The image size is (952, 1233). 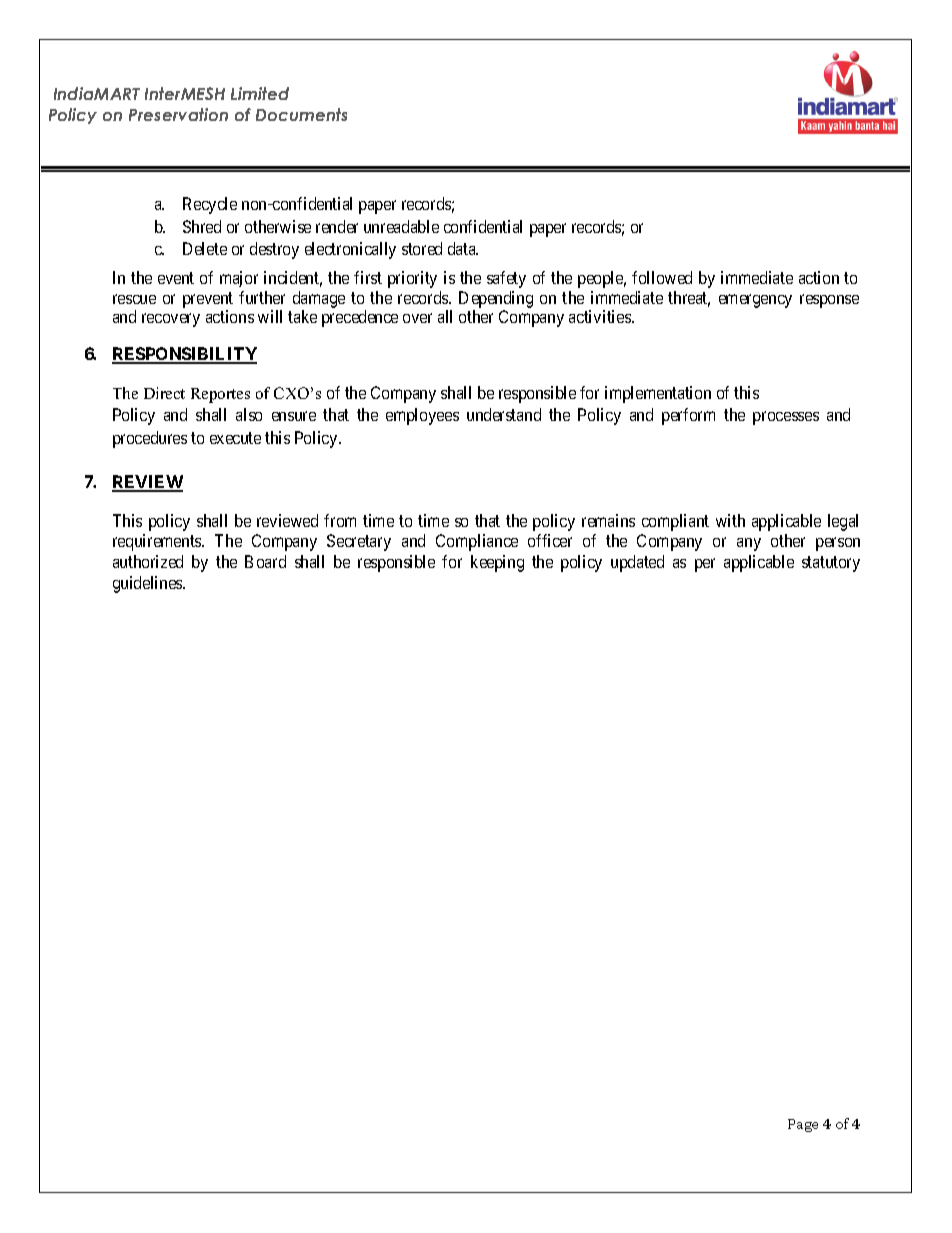 I want to click on statutory, so click(x=831, y=564).
